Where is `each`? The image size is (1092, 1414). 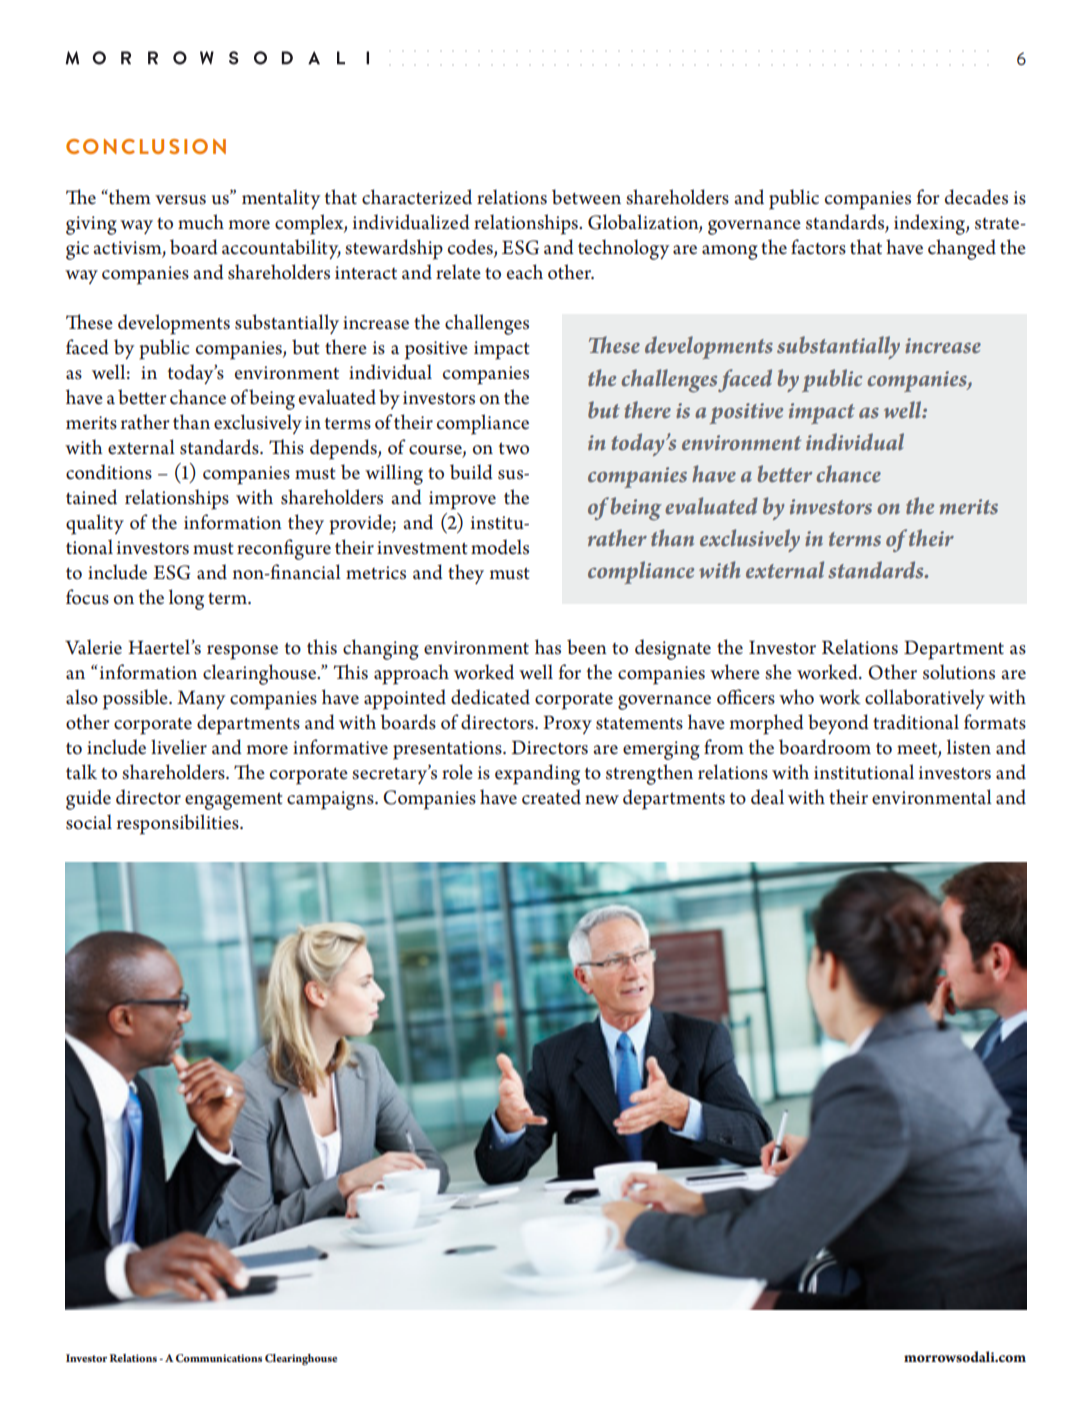 each is located at coordinates (525, 272).
